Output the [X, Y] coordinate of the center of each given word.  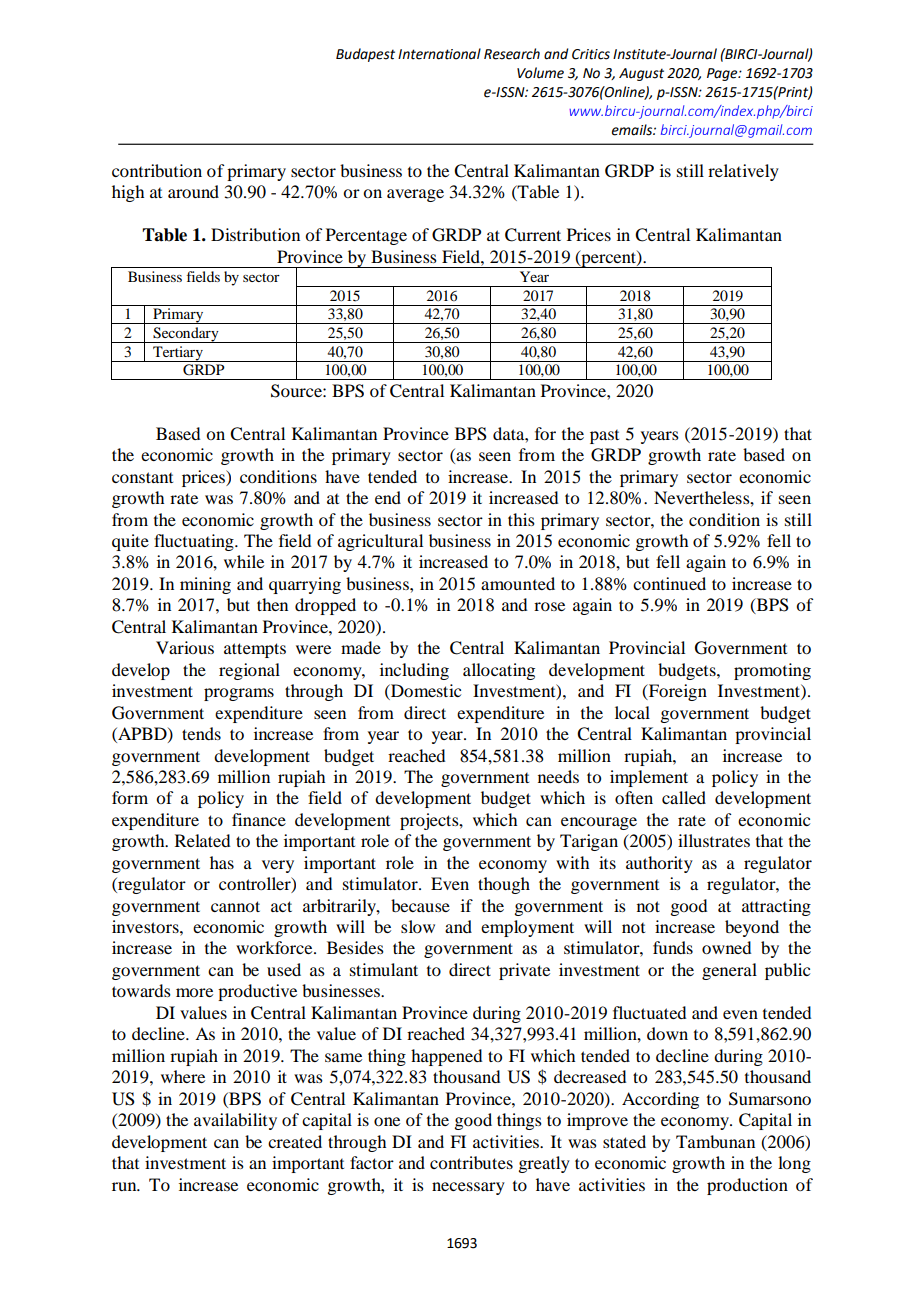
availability [235, 1121]
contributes [471, 1162]
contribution [157, 170]
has [222, 862]
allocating [499, 671]
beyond [752, 928]
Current [533, 235]
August [641, 74]
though [504, 885]
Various [185, 647]
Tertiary [178, 354]
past [604, 437]
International [439, 54]
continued [669, 583]
